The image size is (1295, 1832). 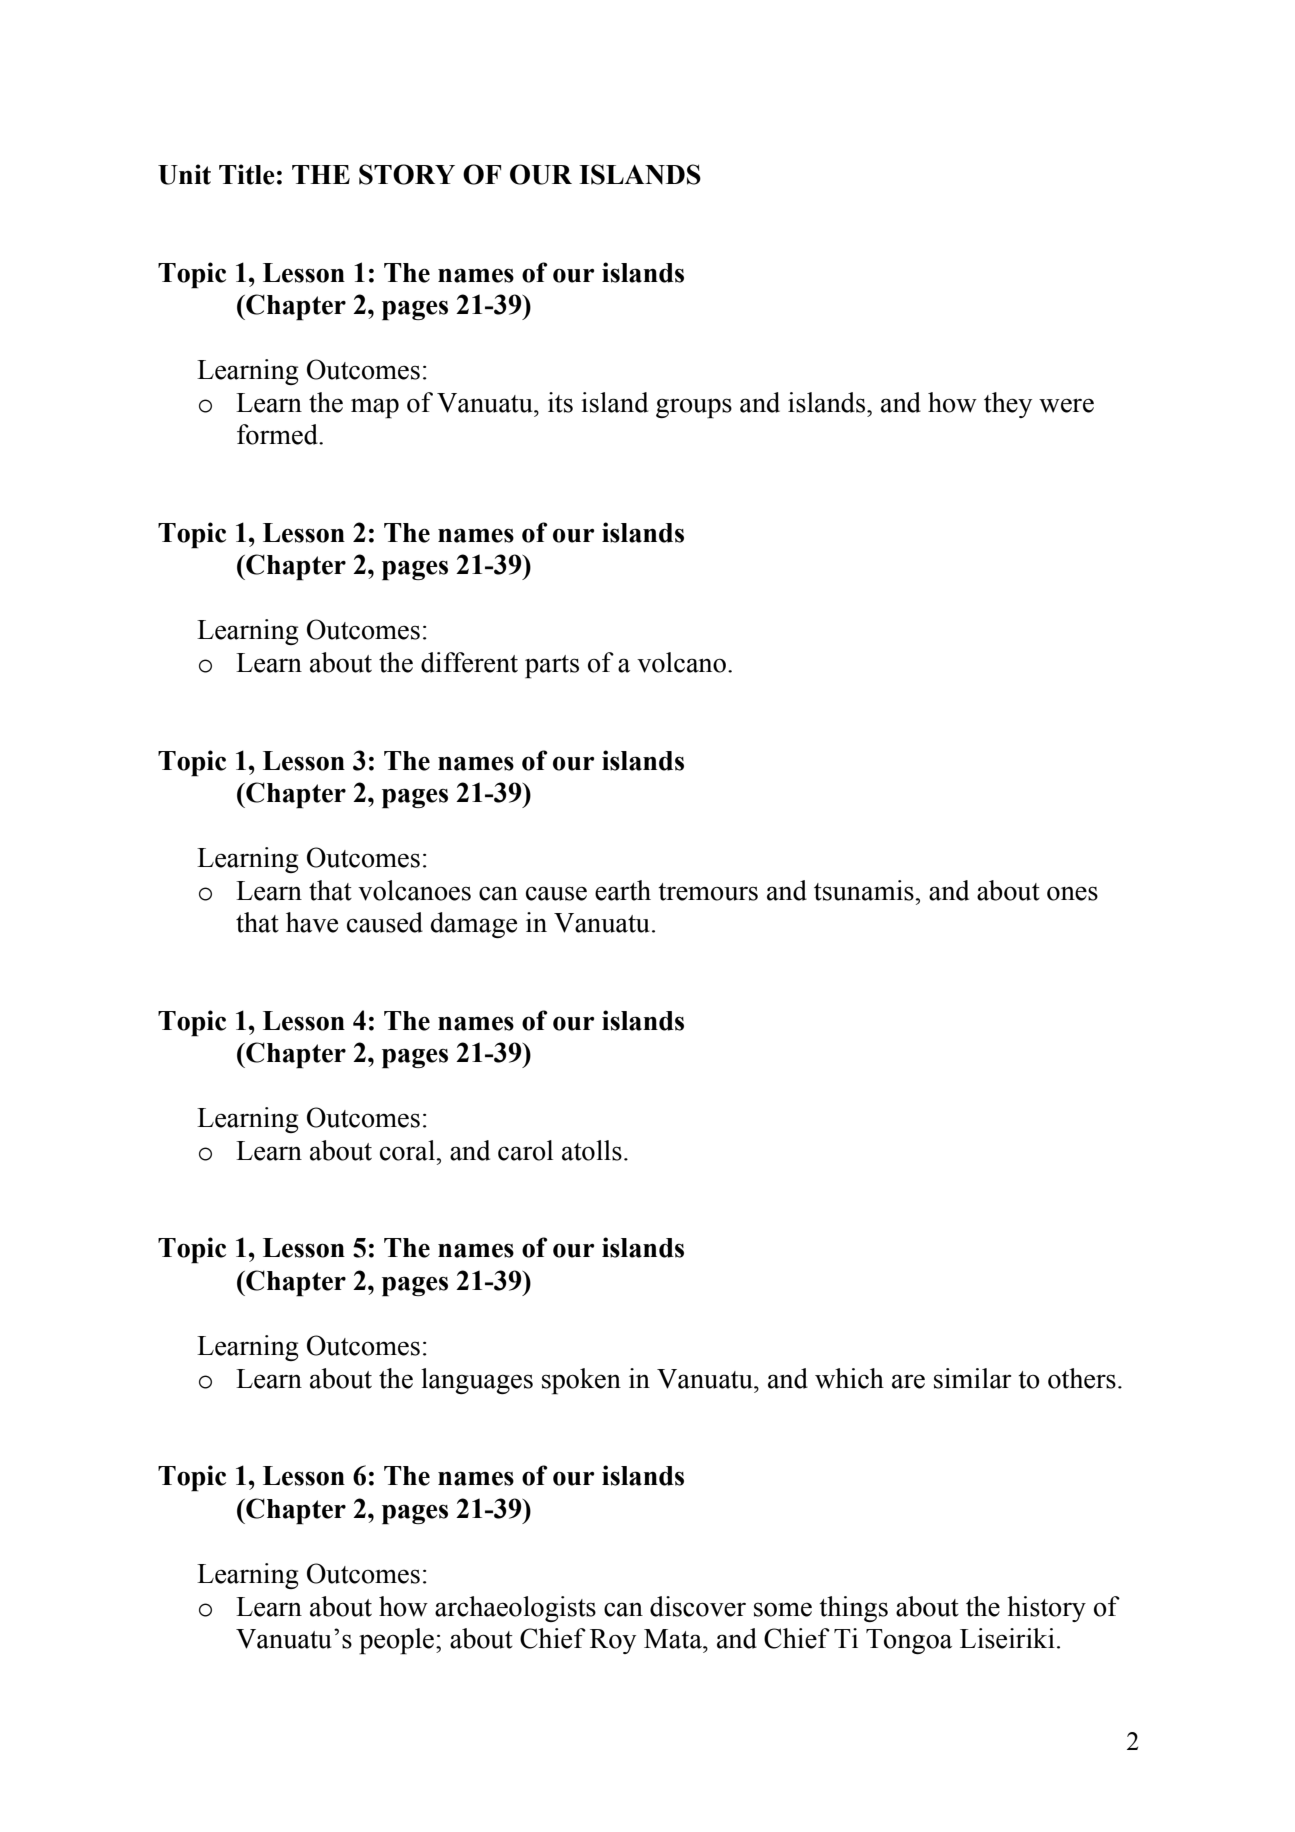 I want to click on Roy, so click(x=613, y=1641).
